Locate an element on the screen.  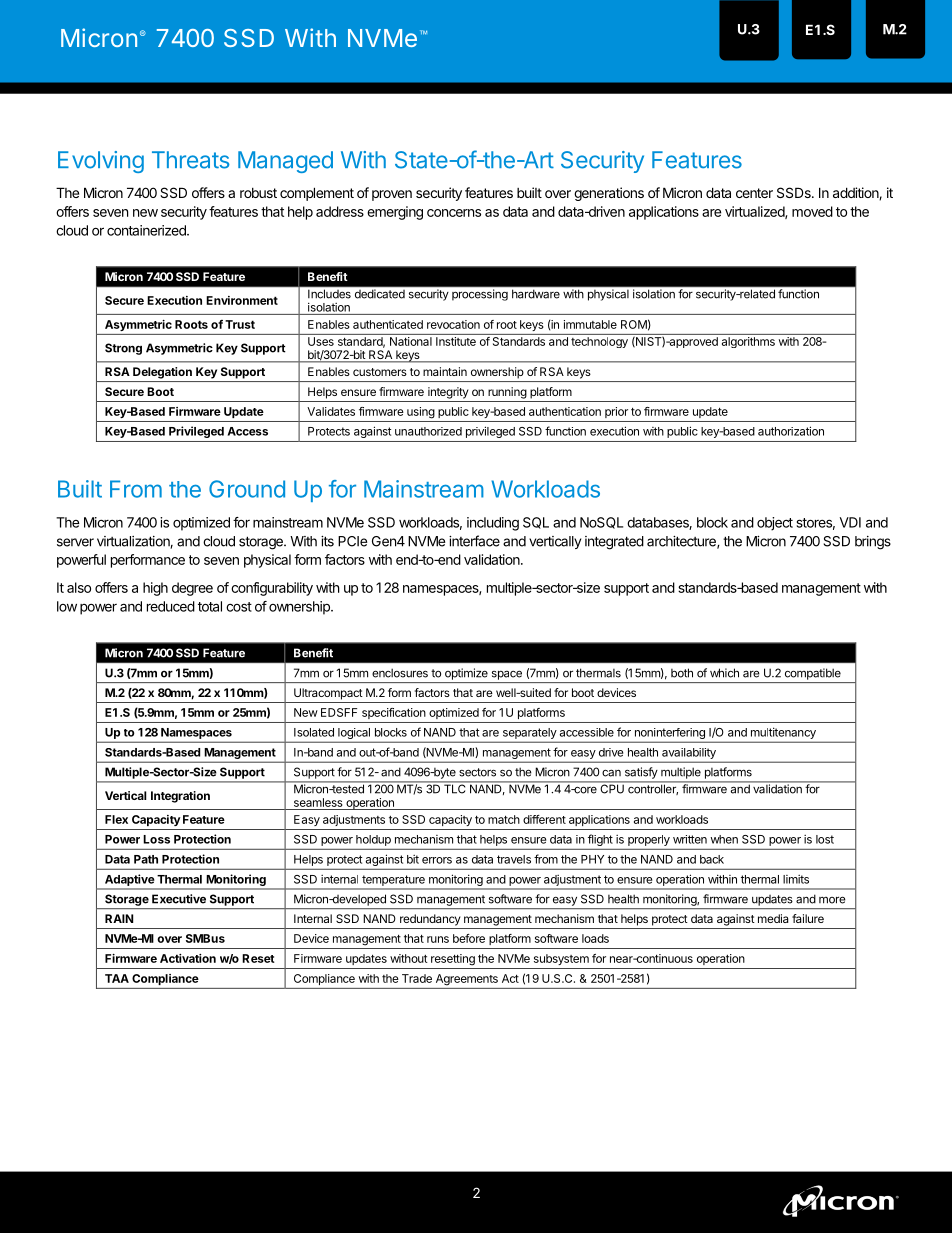
before is located at coordinates (469, 938).
